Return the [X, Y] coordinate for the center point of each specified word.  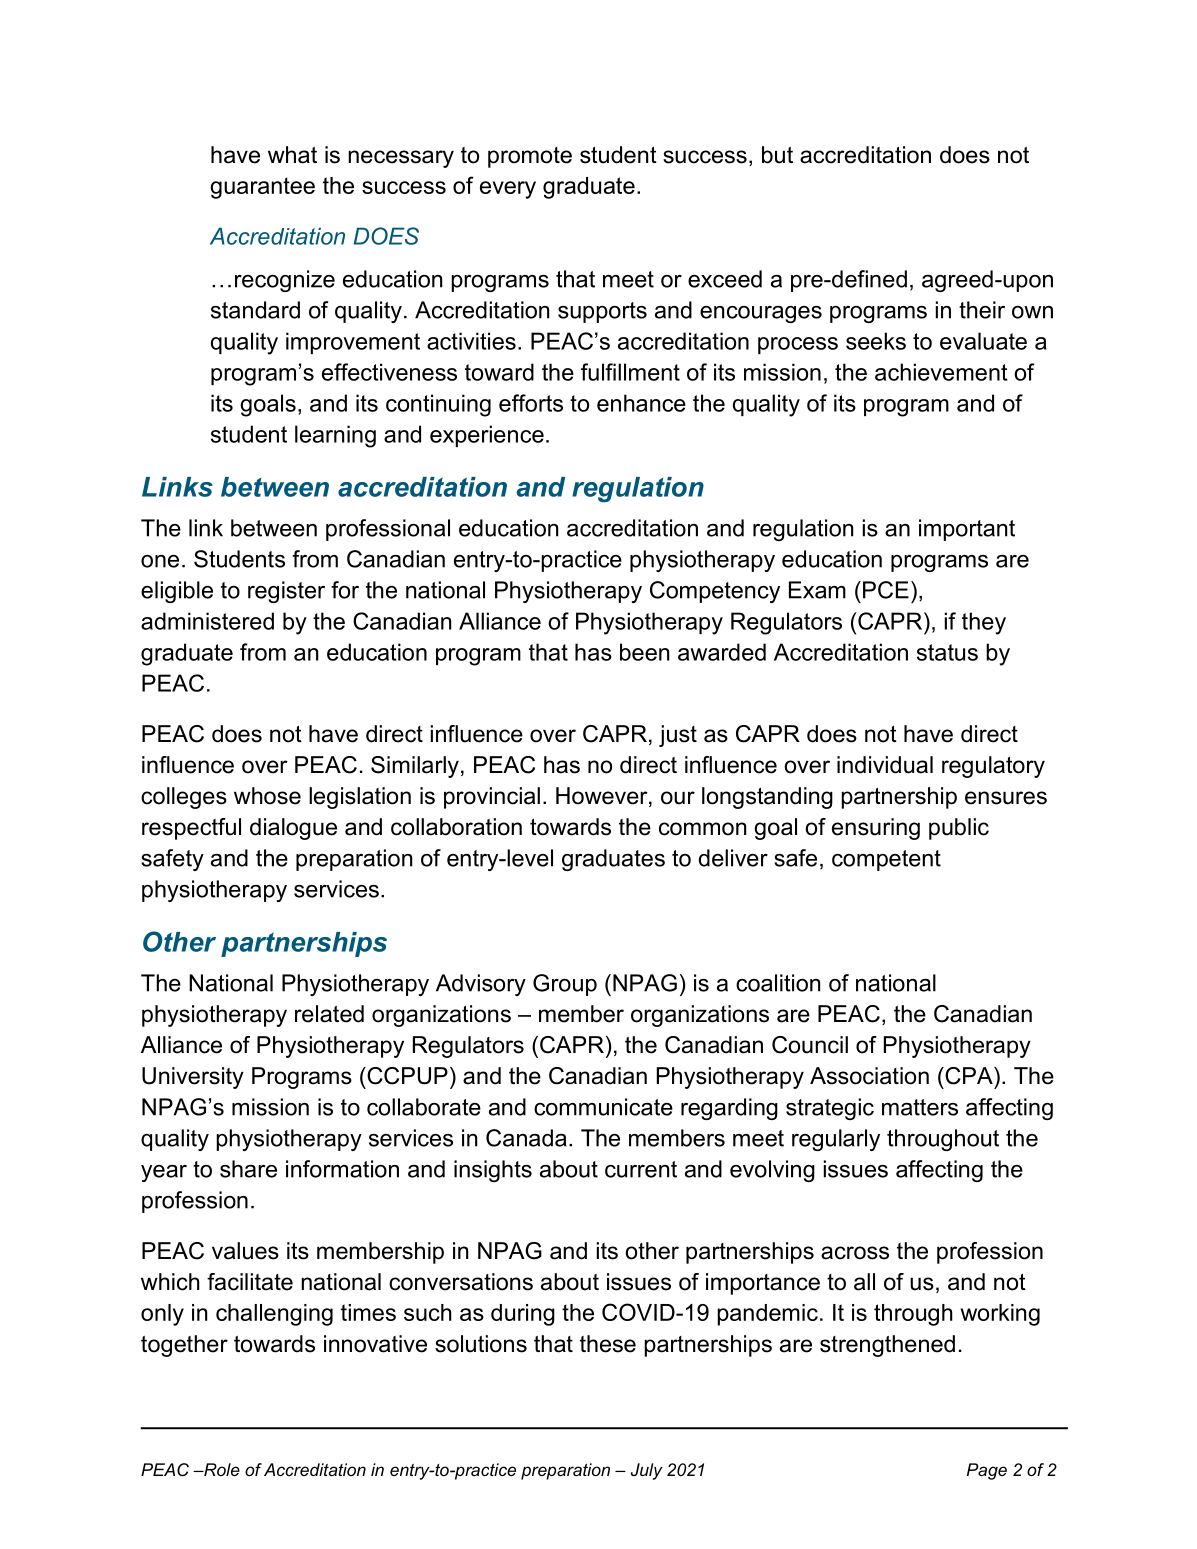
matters [920, 1107]
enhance [641, 403]
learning [335, 436]
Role [221, 1469]
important [967, 530]
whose [267, 796]
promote [530, 157]
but [777, 155]
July [647, 1471]
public [959, 829]
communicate [603, 1107]
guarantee [262, 188]
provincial [492, 798]
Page [987, 1471]
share [248, 1169]
